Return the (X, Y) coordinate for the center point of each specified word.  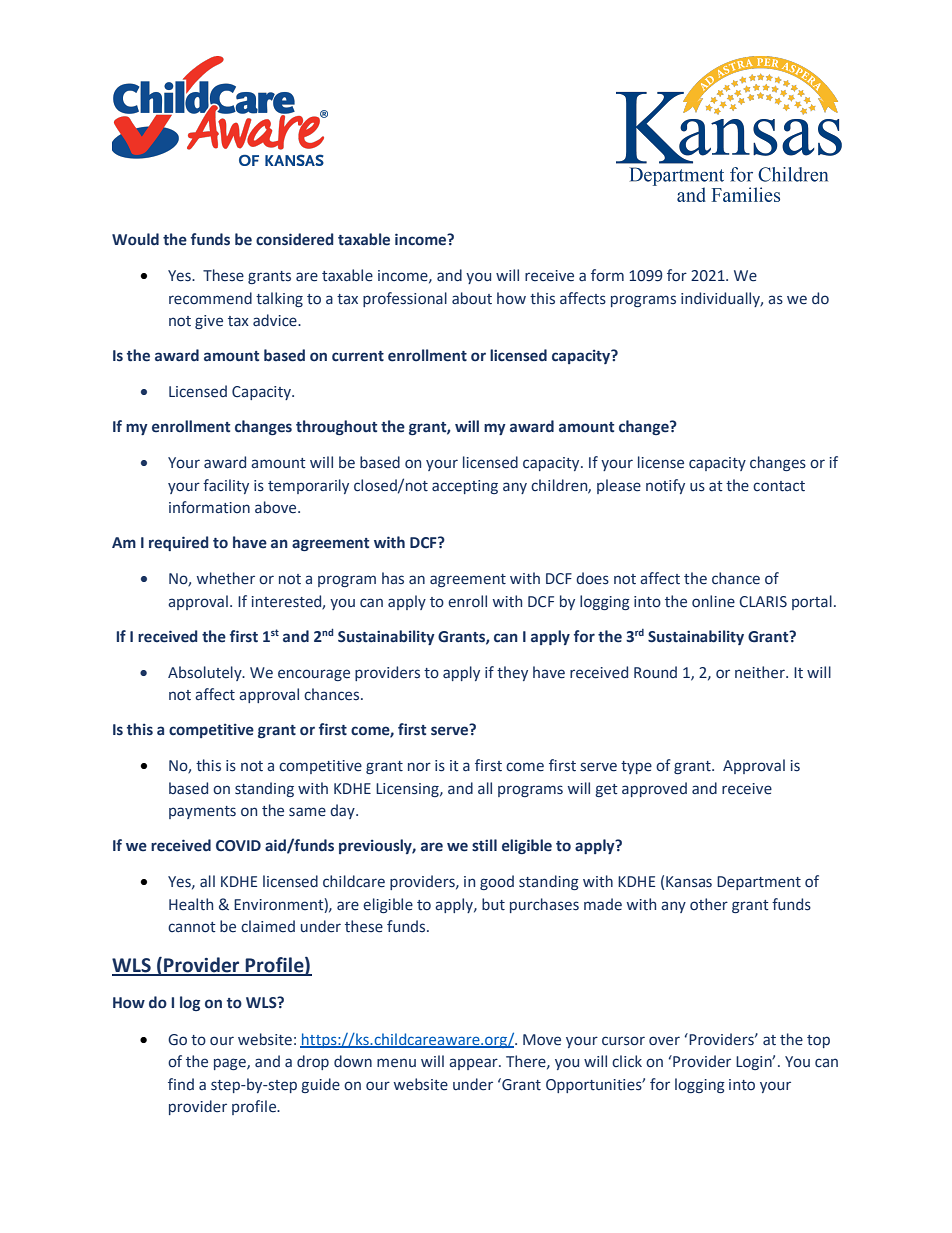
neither (761, 672)
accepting (465, 487)
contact (779, 486)
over (664, 1041)
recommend (210, 298)
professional (405, 299)
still (484, 845)
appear (474, 1064)
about (472, 298)
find (181, 1084)
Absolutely (206, 673)
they (512, 673)
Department (759, 883)
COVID (238, 846)
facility (226, 486)
